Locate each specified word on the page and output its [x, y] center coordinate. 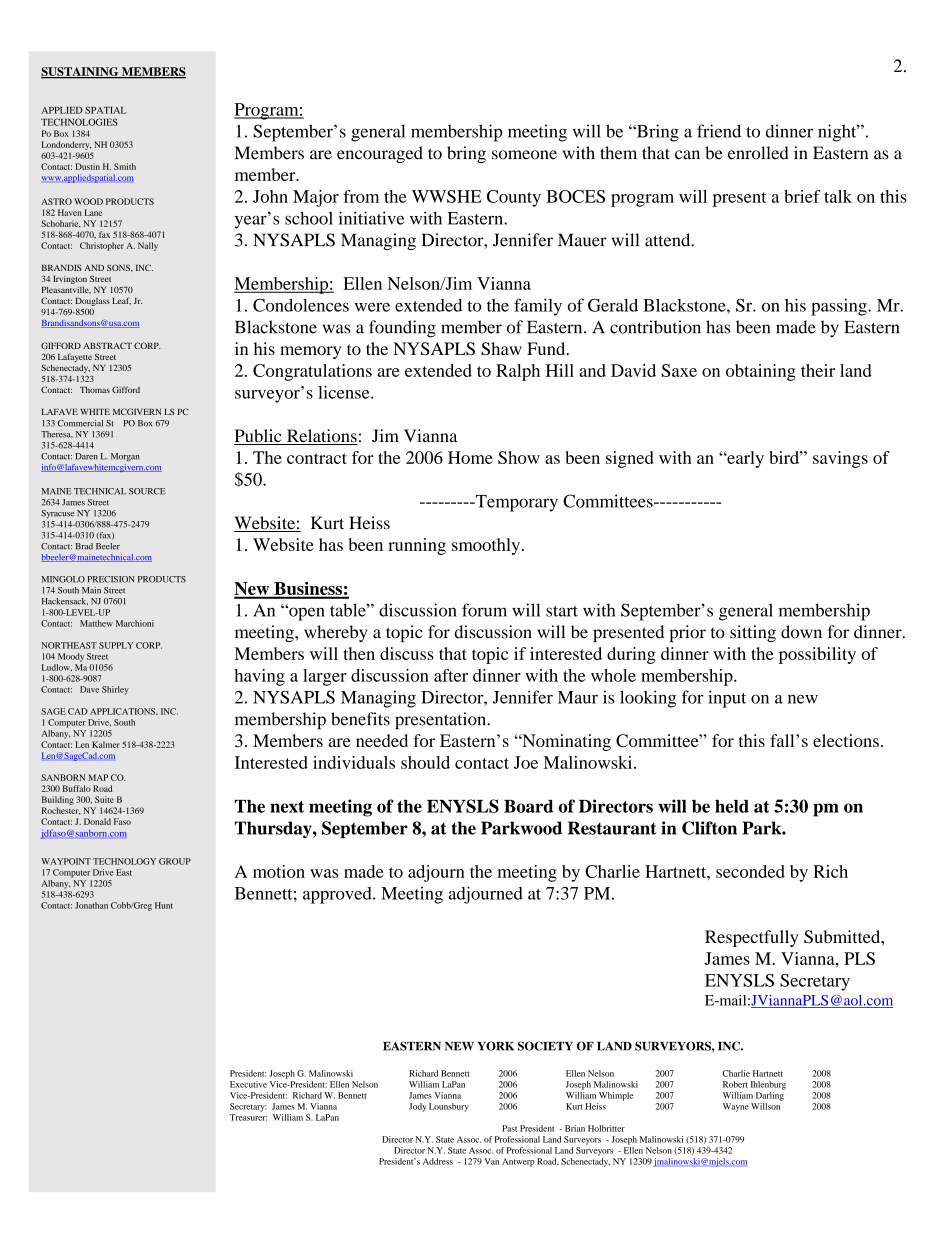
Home [470, 457]
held [732, 806]
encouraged [380, 154]
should [425, 762]
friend [719, 131]
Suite [104, 799]
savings [840, 459]
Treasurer [248, 1117]
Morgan [125, 457]
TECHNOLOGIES [79, 122]
